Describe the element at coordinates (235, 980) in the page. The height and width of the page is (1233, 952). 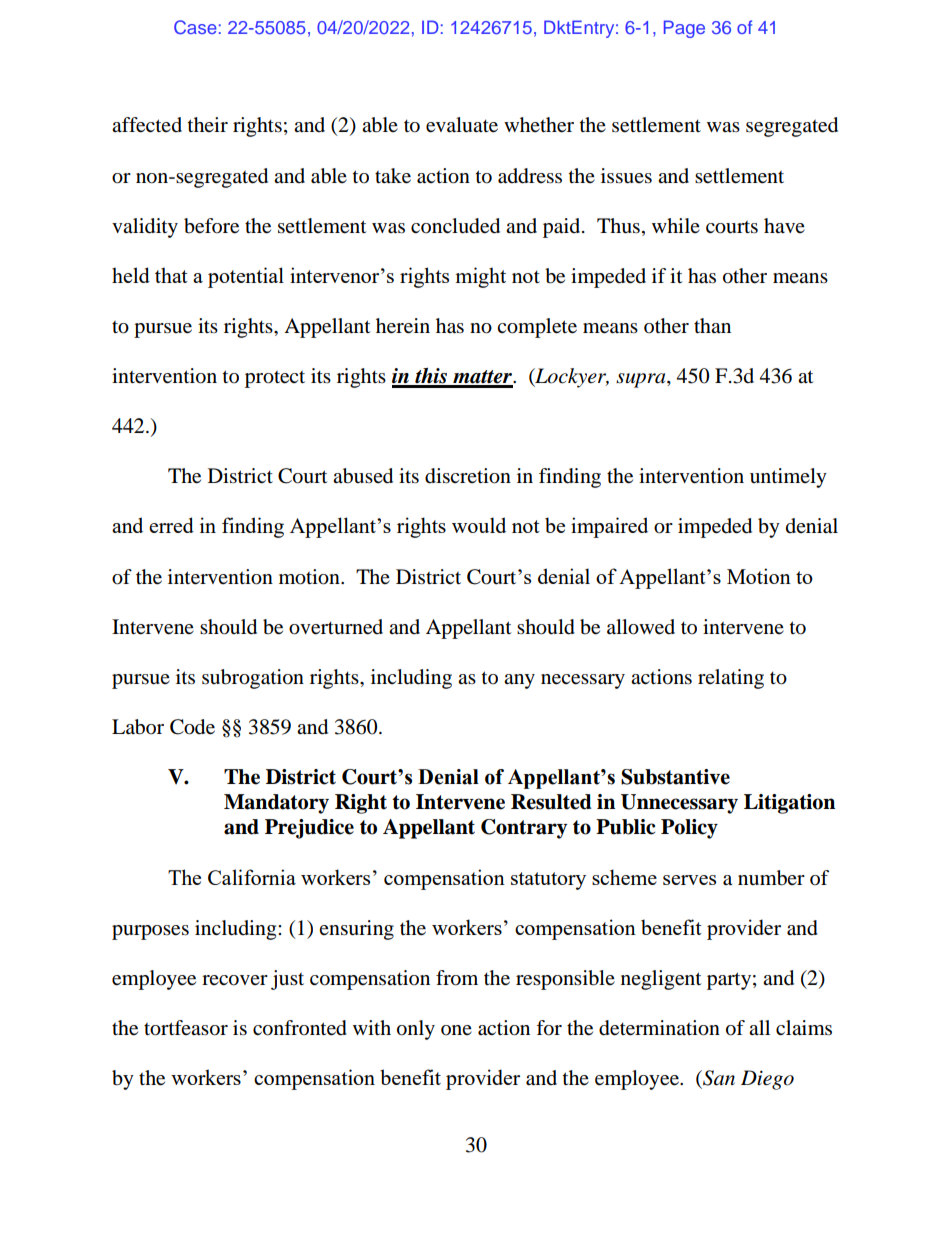
I see `recover` at that location.
